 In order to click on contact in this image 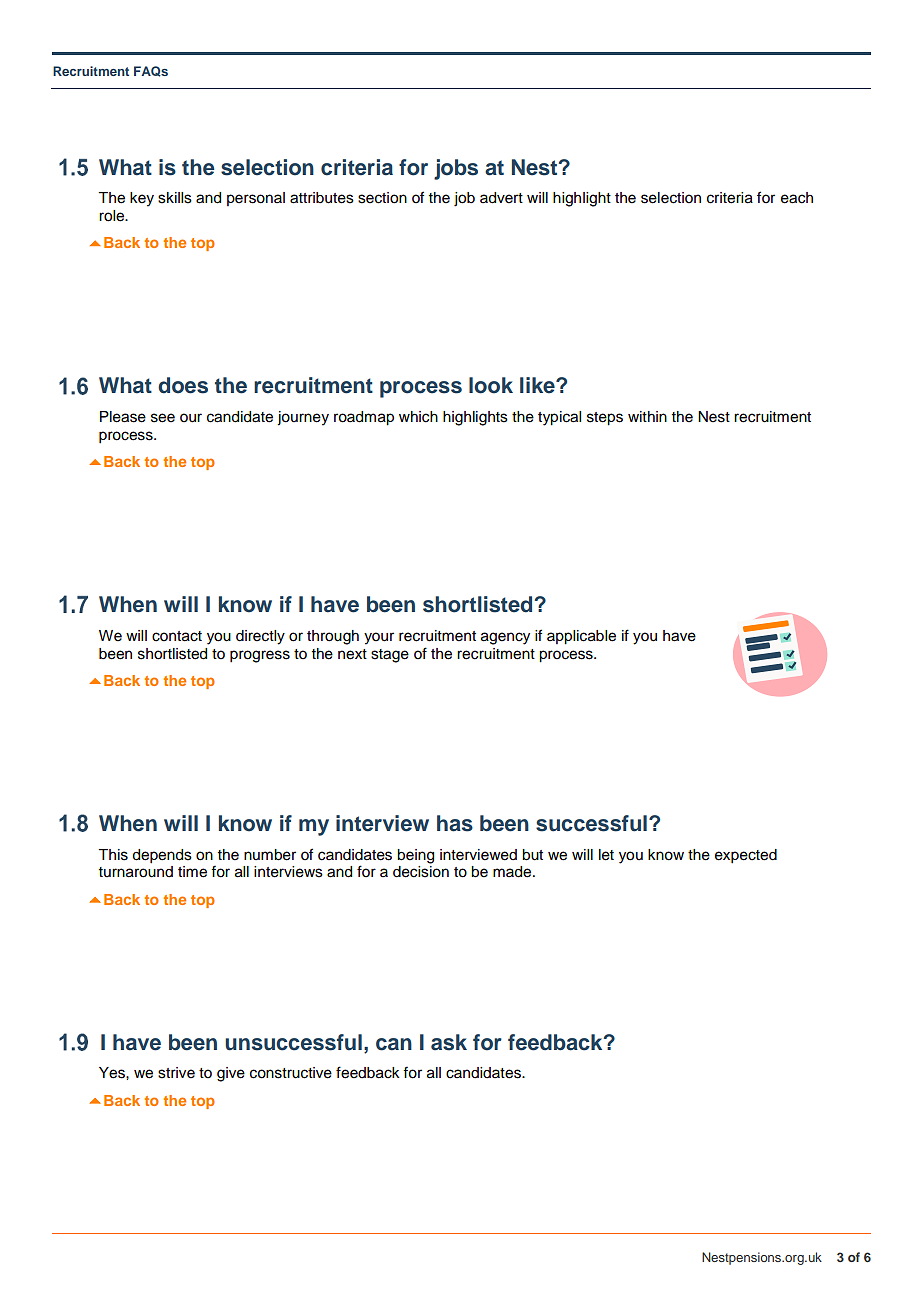, I will do `click(177, 636)`.
